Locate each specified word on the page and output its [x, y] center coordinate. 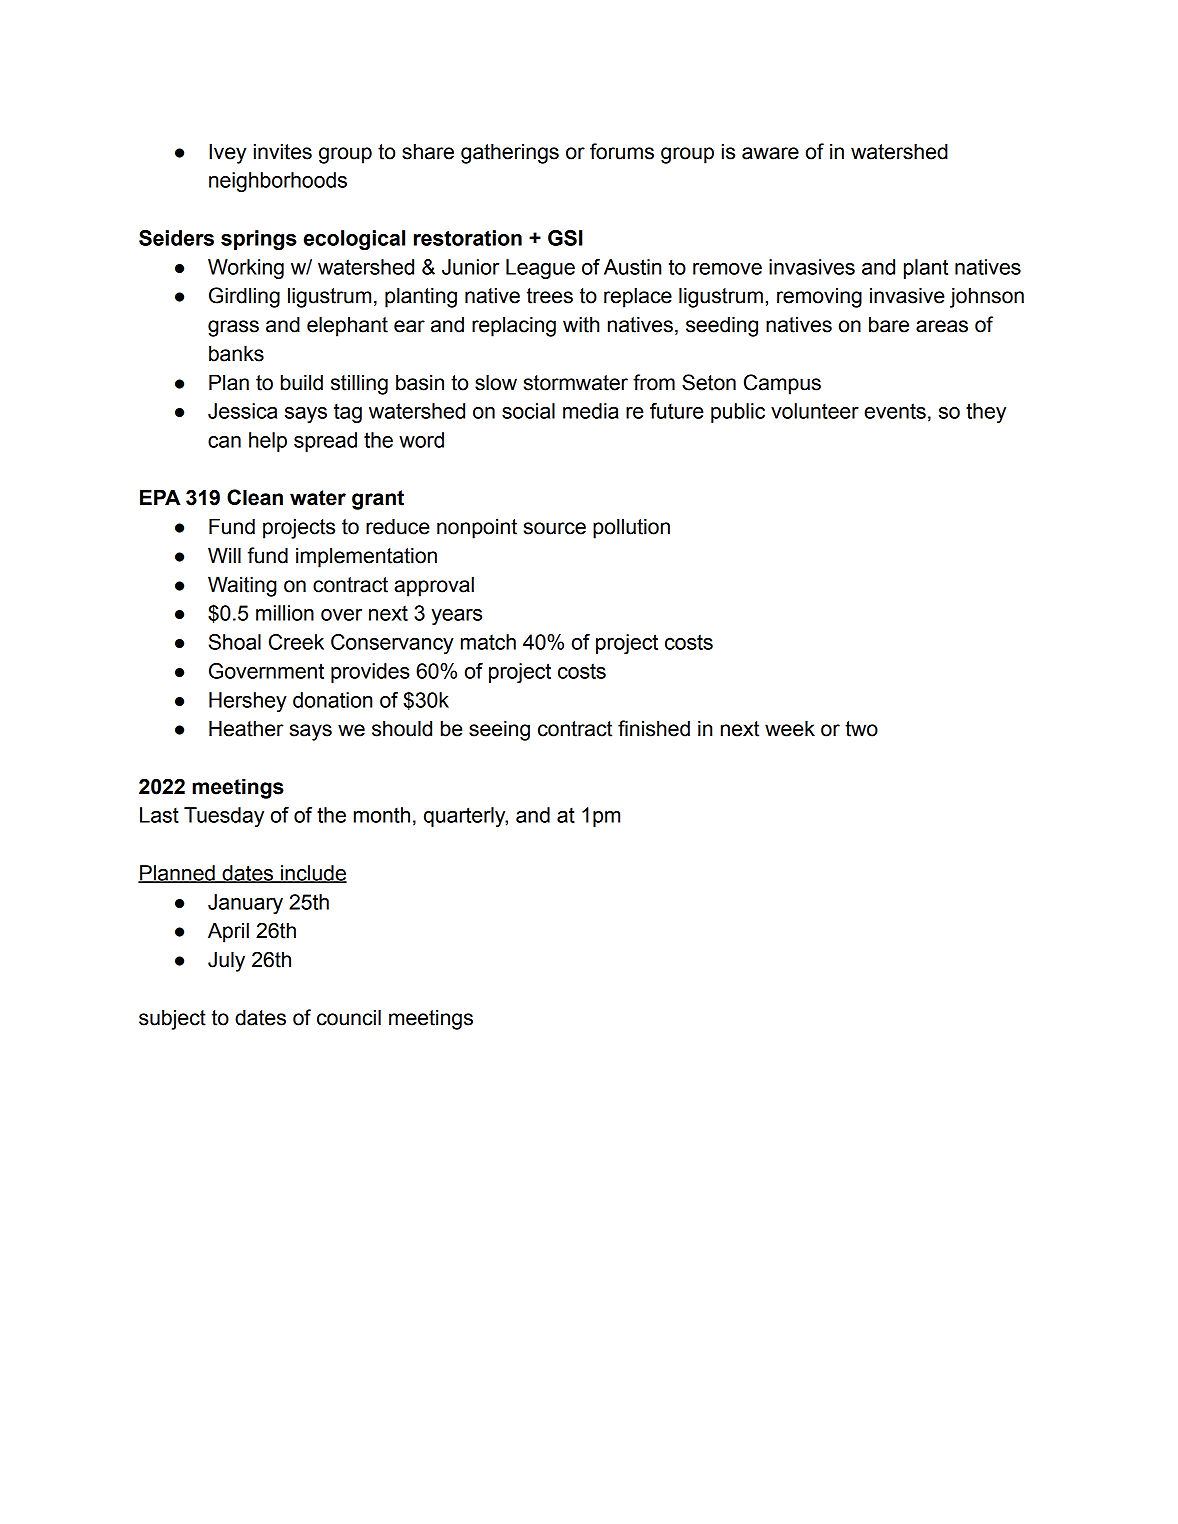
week [790, 728]
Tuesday [224, 817]
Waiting [242, 586]
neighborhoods [278, 182]
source [555, 528]
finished [654, 728]
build [302, 382]
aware [770, 153]
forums [622, 151]
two [861, 729]
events [895, 411]
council [349, 1017]
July [226, 961]
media [591, 411]
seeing [499, 730]
